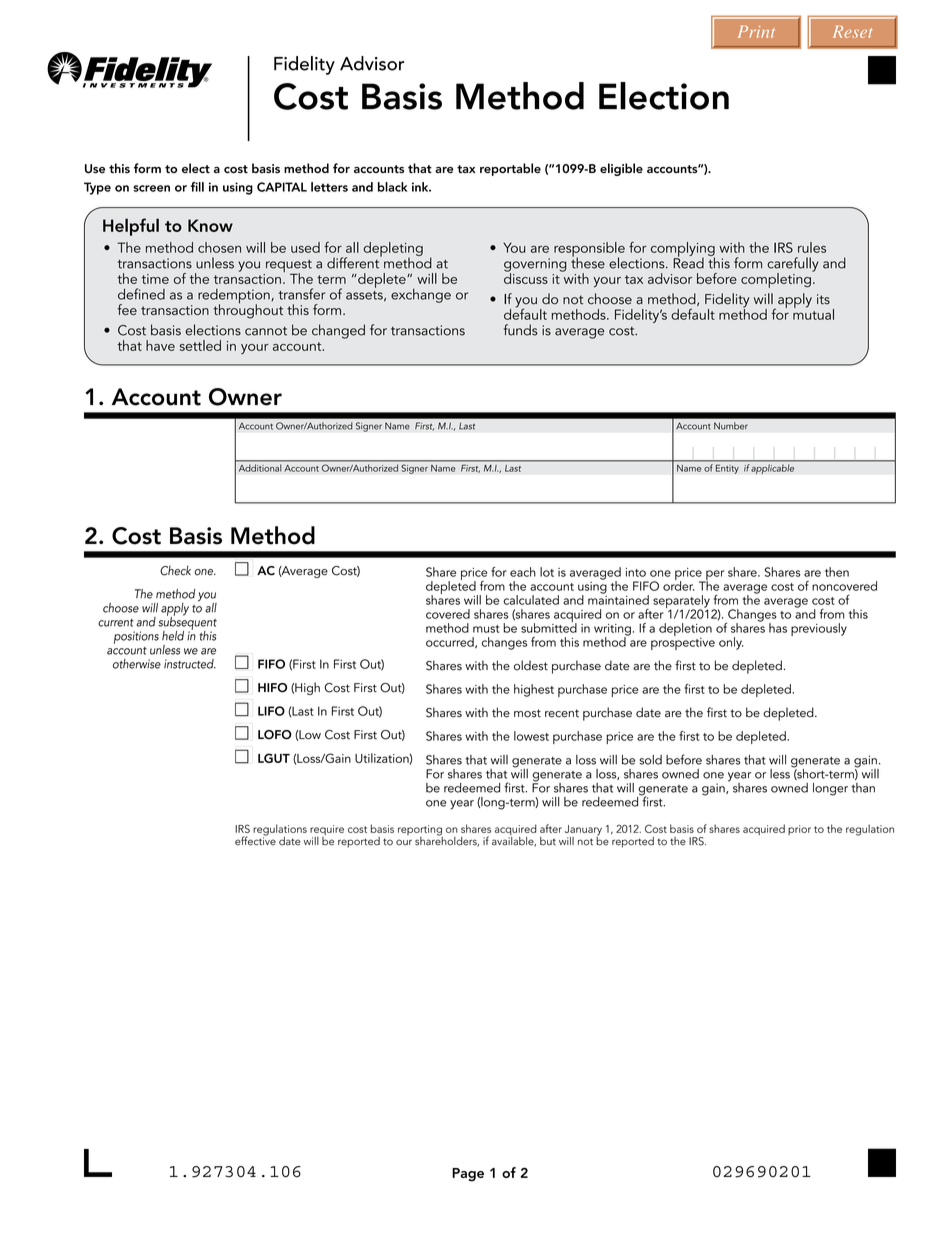 The image size is (952, 1233). What do you see at coordinates (812, 247) in the screenshot?
I see `rules` at bounding box center [812, 247].
